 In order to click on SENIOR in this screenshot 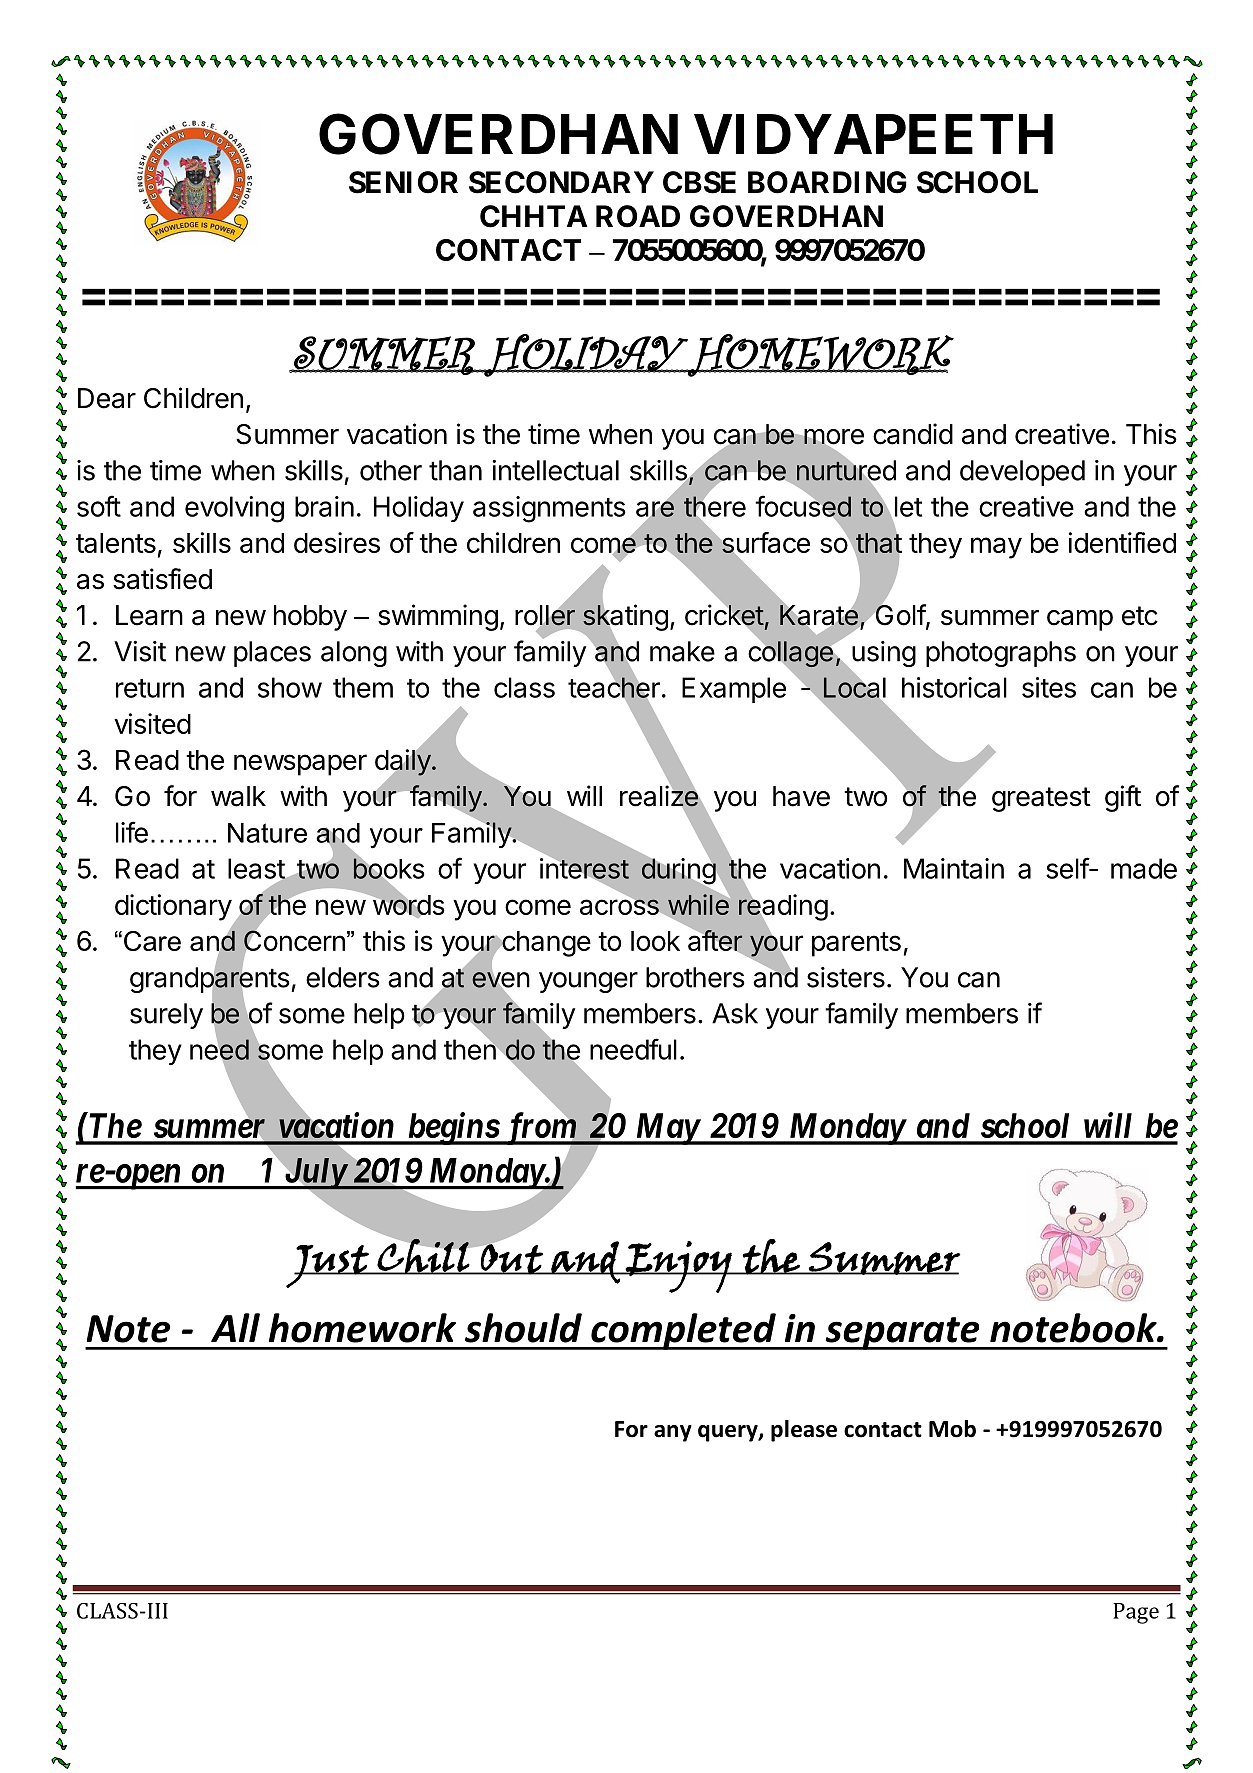, I will do `click(403, 182)`.
